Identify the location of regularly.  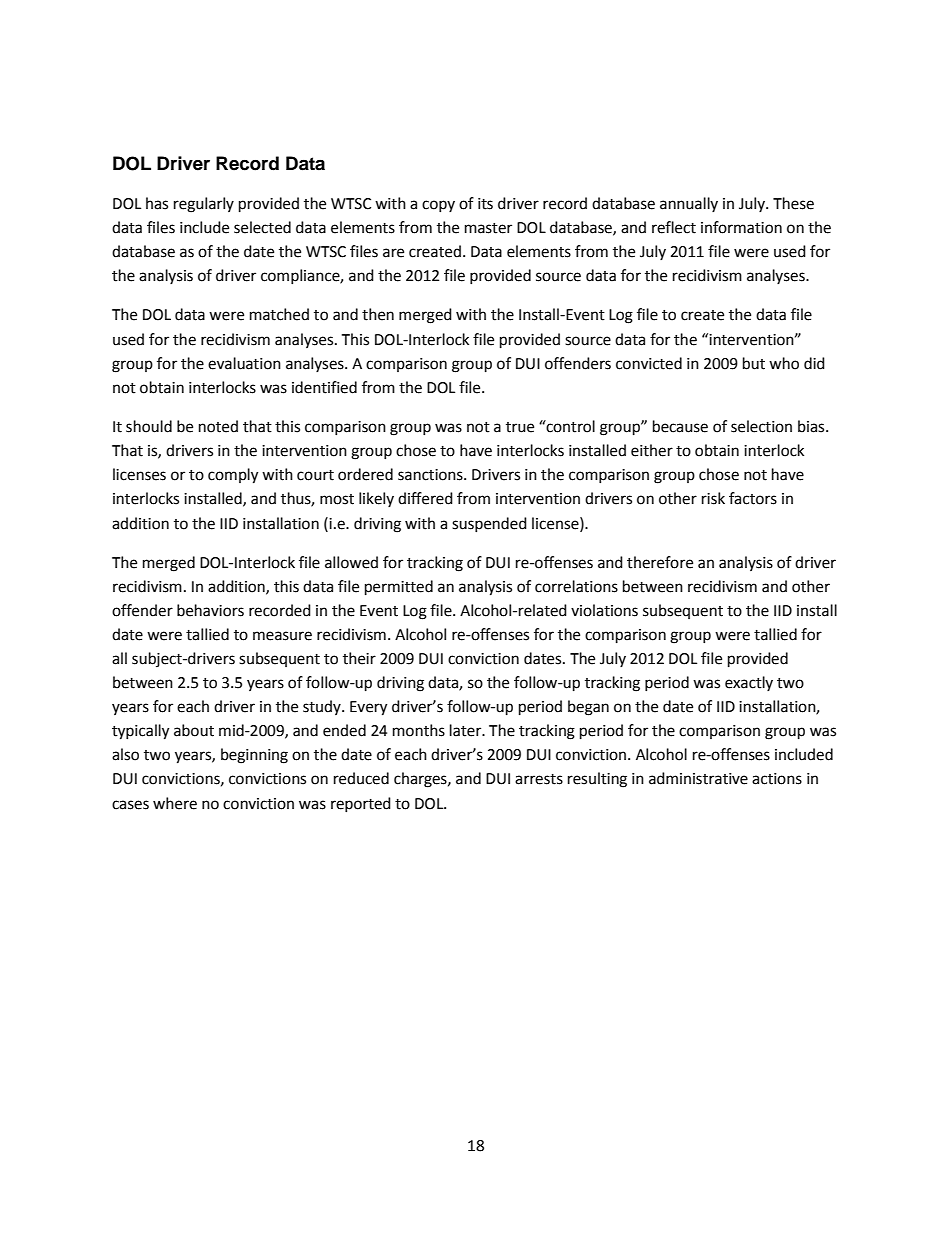
(204, 205).
